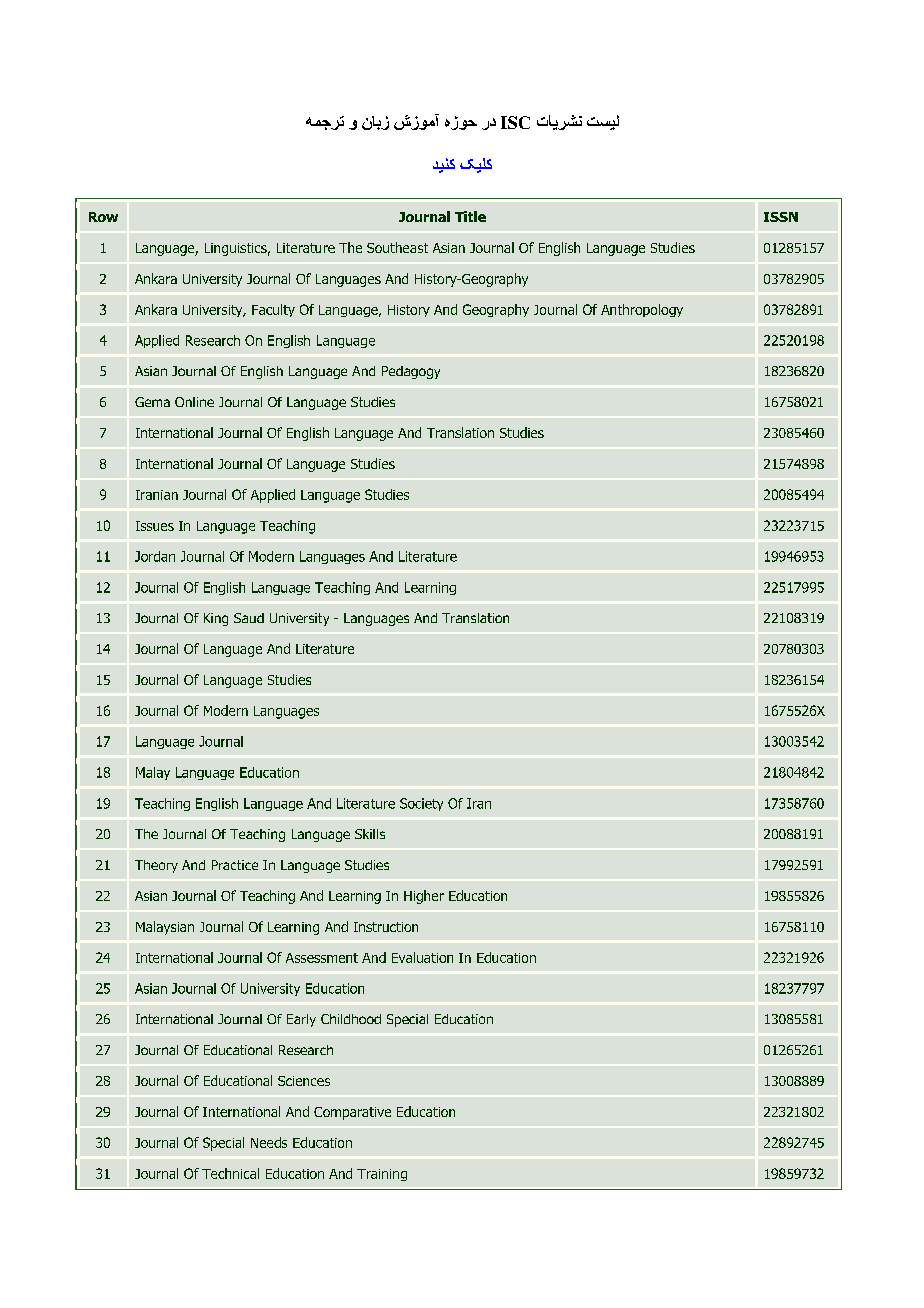 The height and width of the document is (1308, 924). What do you see at coordinates (103, 217) in the document?
I see `Row` at bounding box center [103, 217].
